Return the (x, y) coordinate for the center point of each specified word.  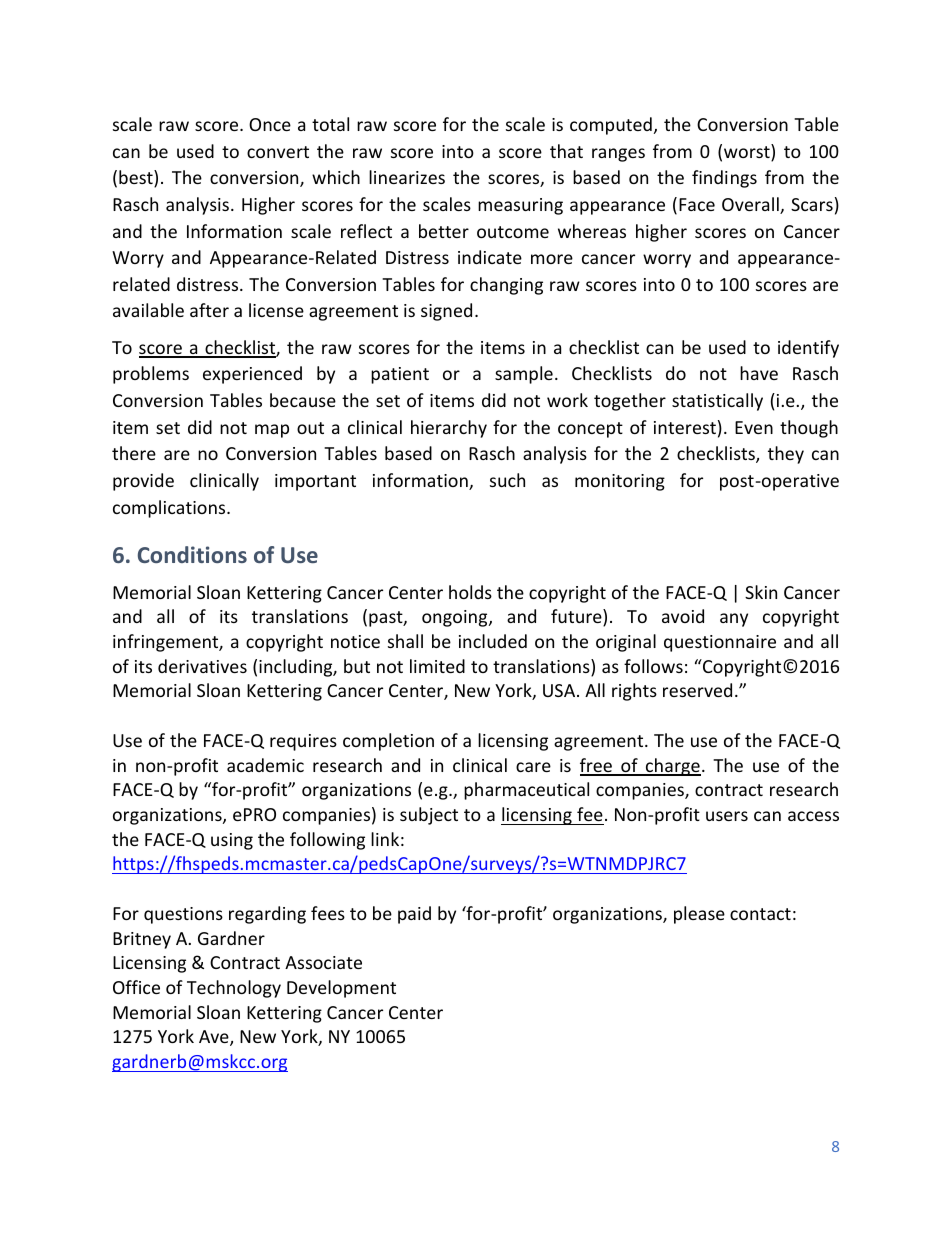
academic (265, 765)
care (533, 767)
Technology (234, 989)
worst (748, 152)
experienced (252, 375)
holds (470, 592)
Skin (761, 592)
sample (524, 375)
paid (414, 915)
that (566, 151)
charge (672, 767)
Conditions (192, 554)
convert (278, 152)
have (759, 373)
